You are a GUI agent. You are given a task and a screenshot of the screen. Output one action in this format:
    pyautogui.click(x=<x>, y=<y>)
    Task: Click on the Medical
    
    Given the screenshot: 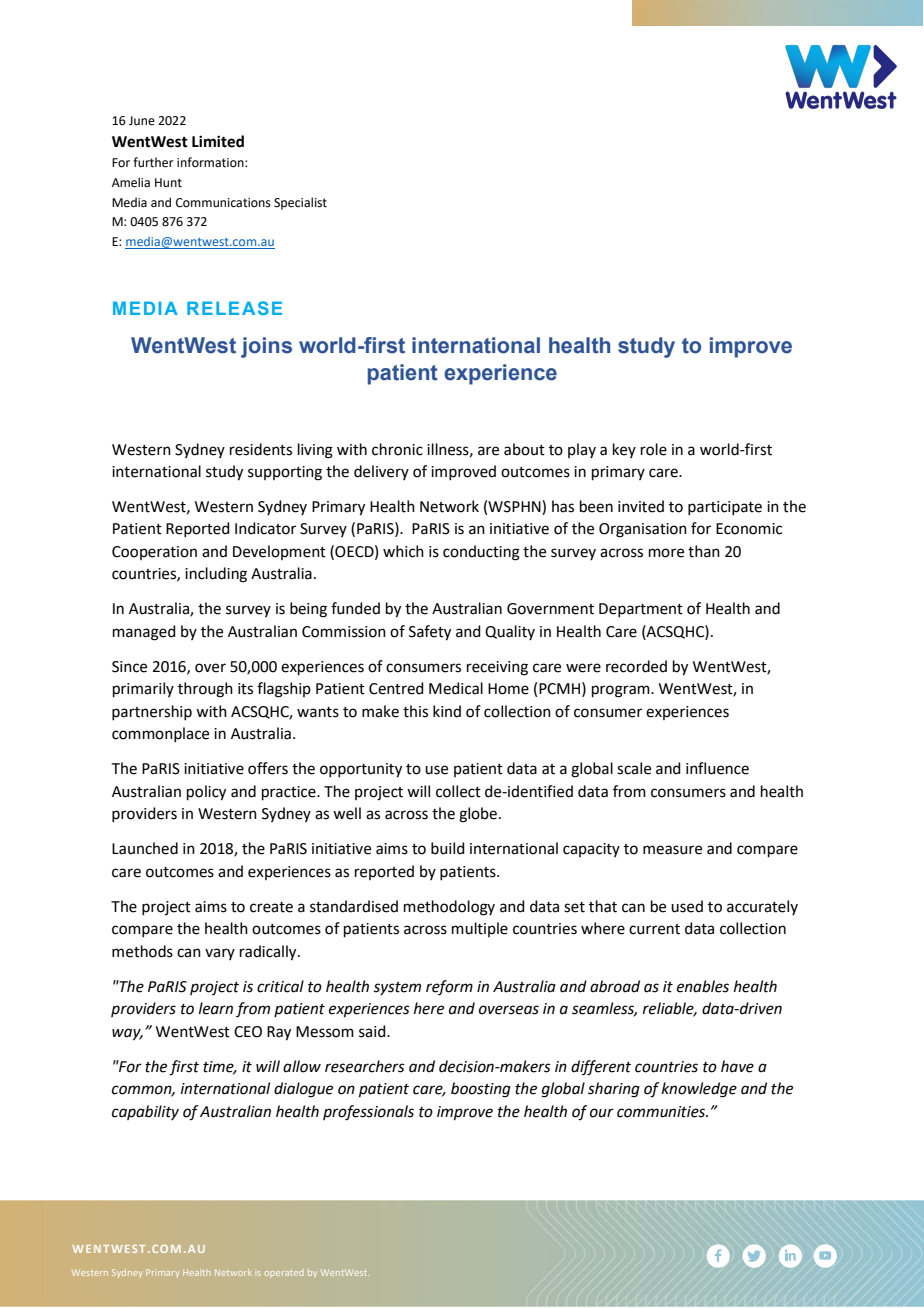 What is the action you would take?
    pyautogui.click(x=456, y=688)
